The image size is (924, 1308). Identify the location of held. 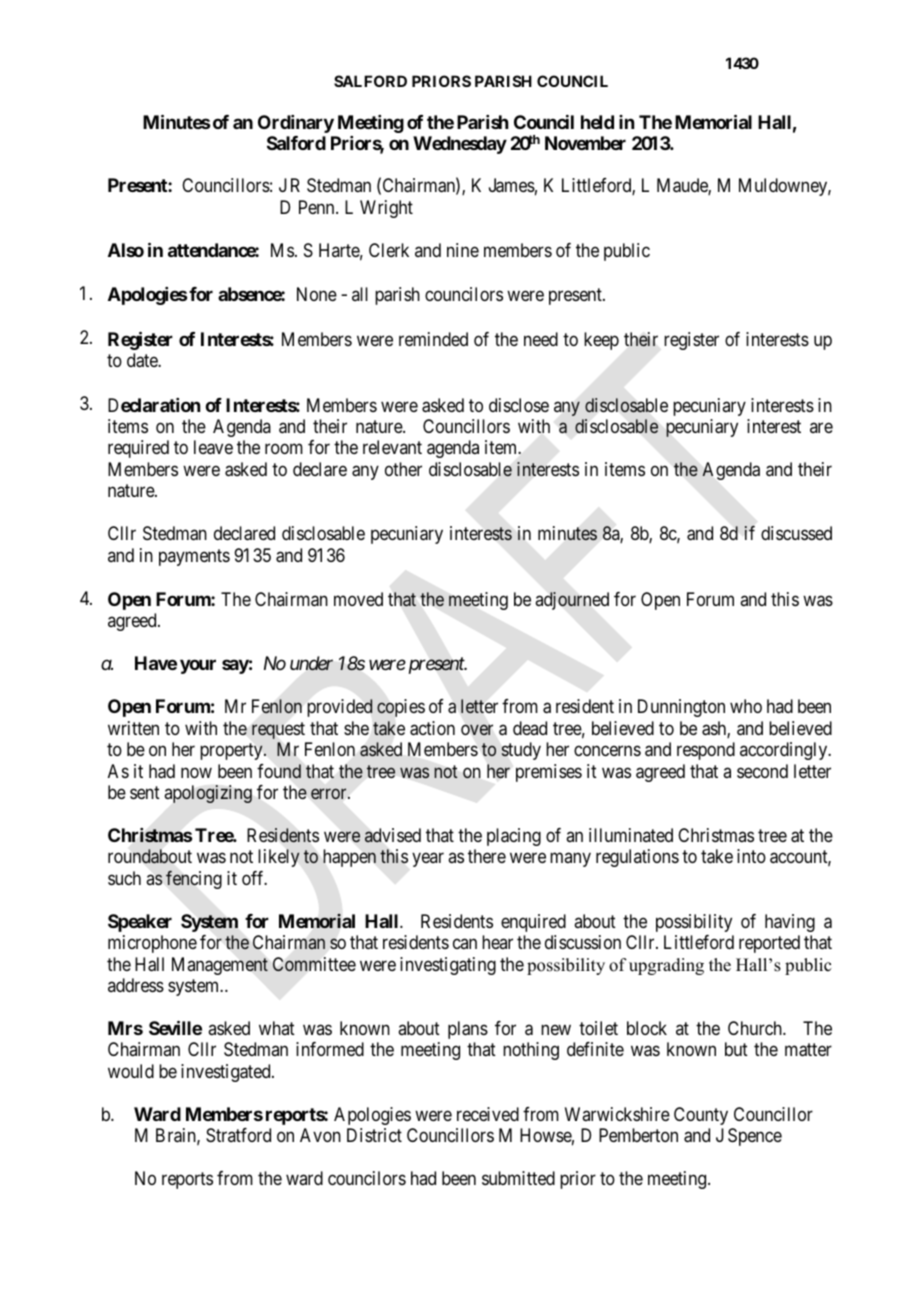
(597, 122).
